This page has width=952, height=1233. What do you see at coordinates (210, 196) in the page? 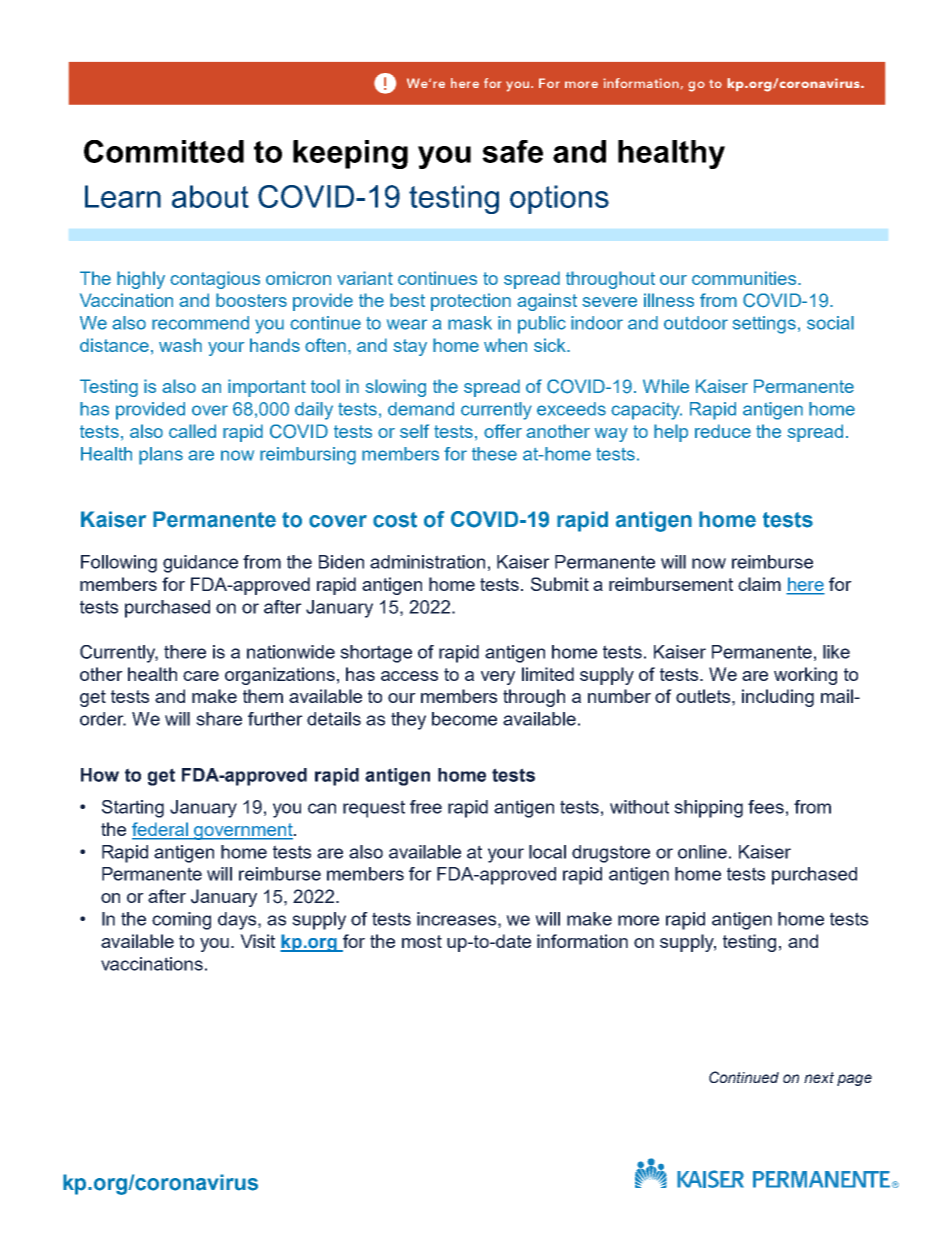
I see `about` at bounding box center [210, 196].
